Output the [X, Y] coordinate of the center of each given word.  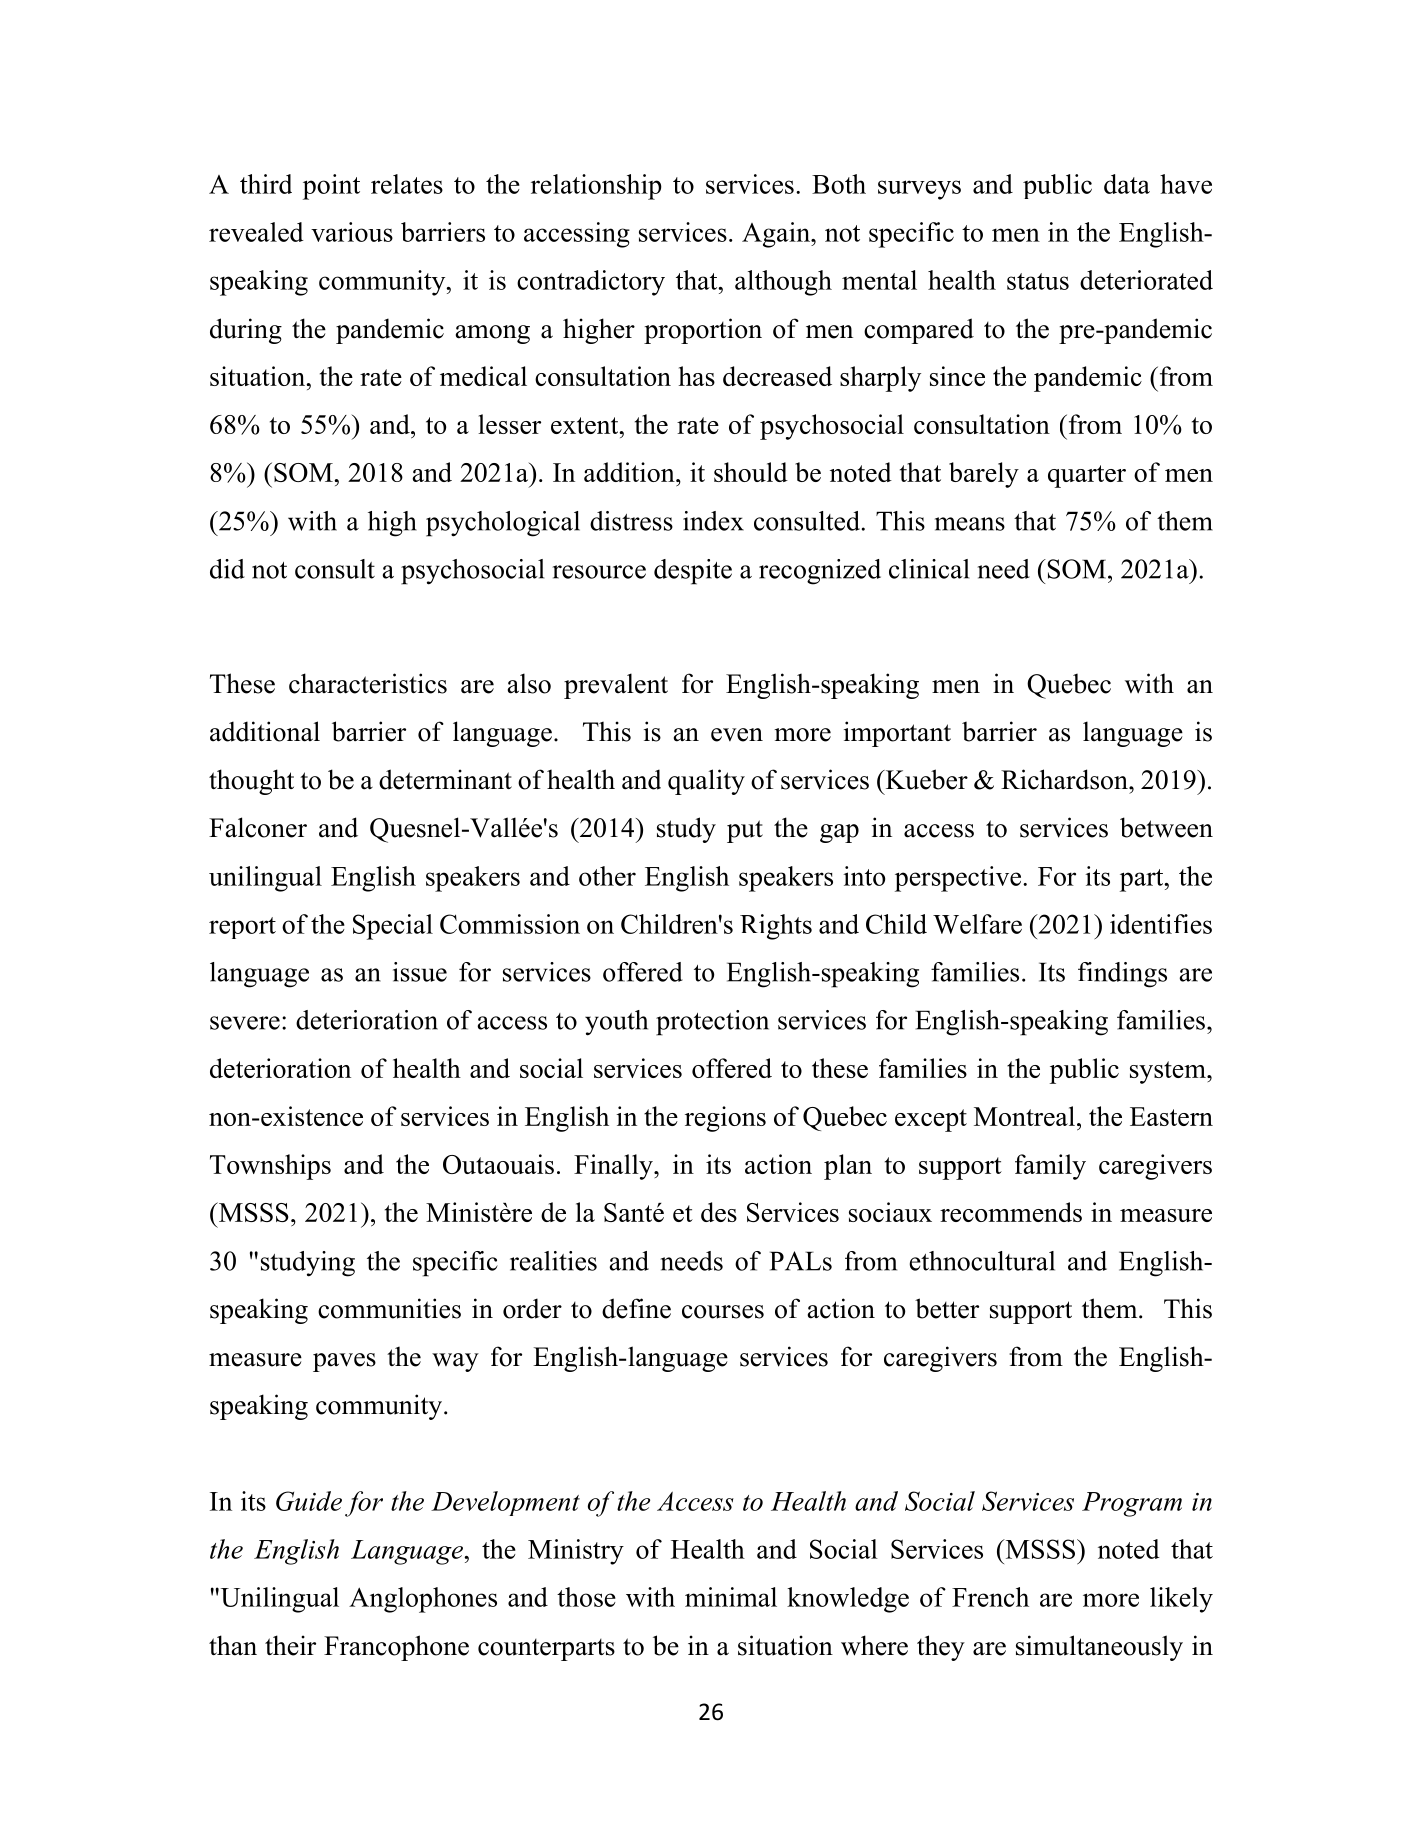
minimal [731, 1597]
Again [777, 235]
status [1038, 281]
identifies [1161, 924]
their [290, 1645]
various [352, 232]
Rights [776, 927]
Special [393, 927]
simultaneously [1099, 1648]
